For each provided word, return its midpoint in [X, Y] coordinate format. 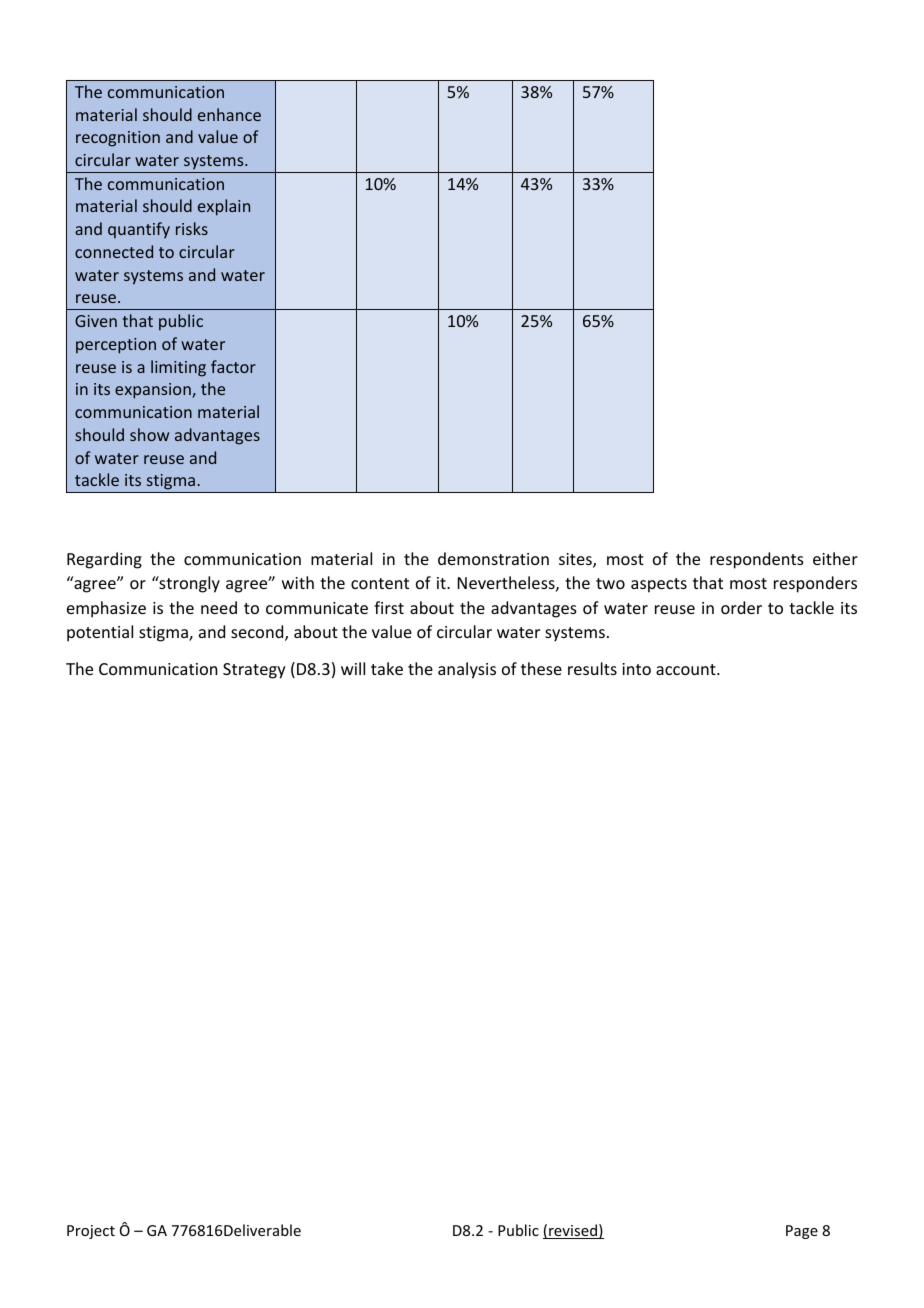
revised [573, 1231]
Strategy [254, 671]
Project [91, 1232]
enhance [229, 114]
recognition [118, 139]
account [687, 669]
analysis [467, 670]
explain [224, 207]
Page [802, 1232]
